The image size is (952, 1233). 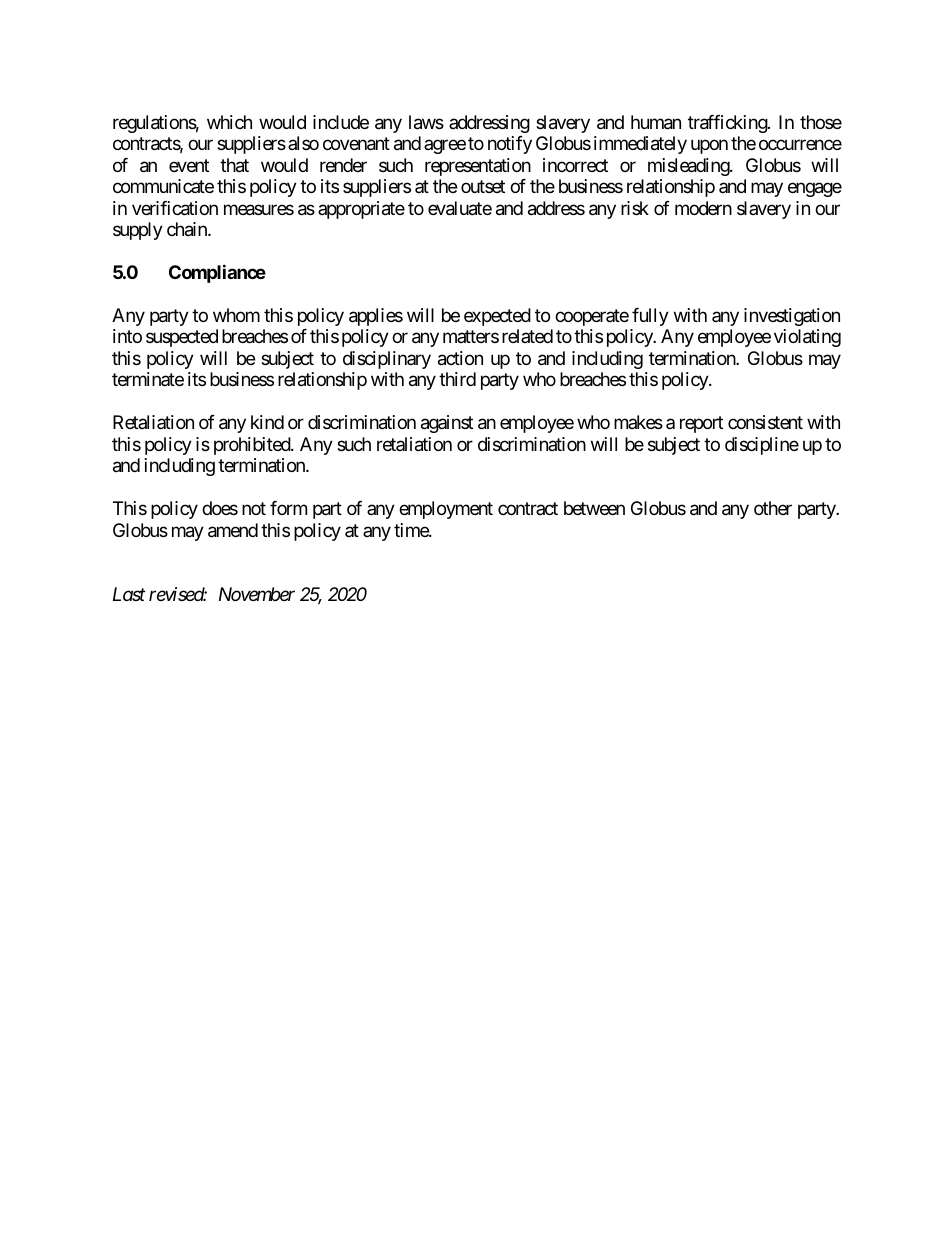 What do you see at coordinates (728, 124) in the screenshot?
I see `trafficking` at bounding box center [728, 124].
